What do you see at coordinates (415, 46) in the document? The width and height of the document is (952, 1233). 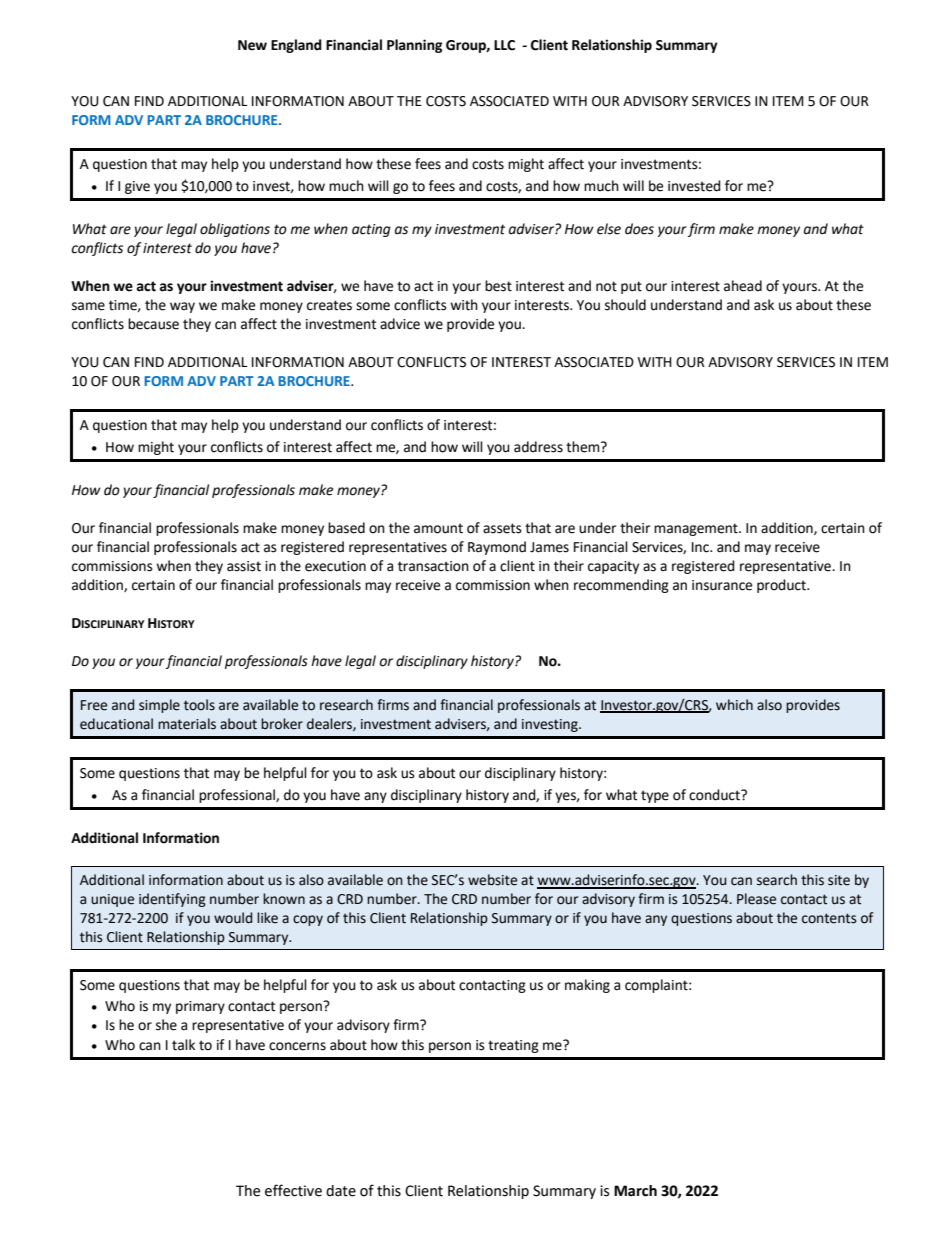 I see `Planning` at bounding box center [415, 46].
